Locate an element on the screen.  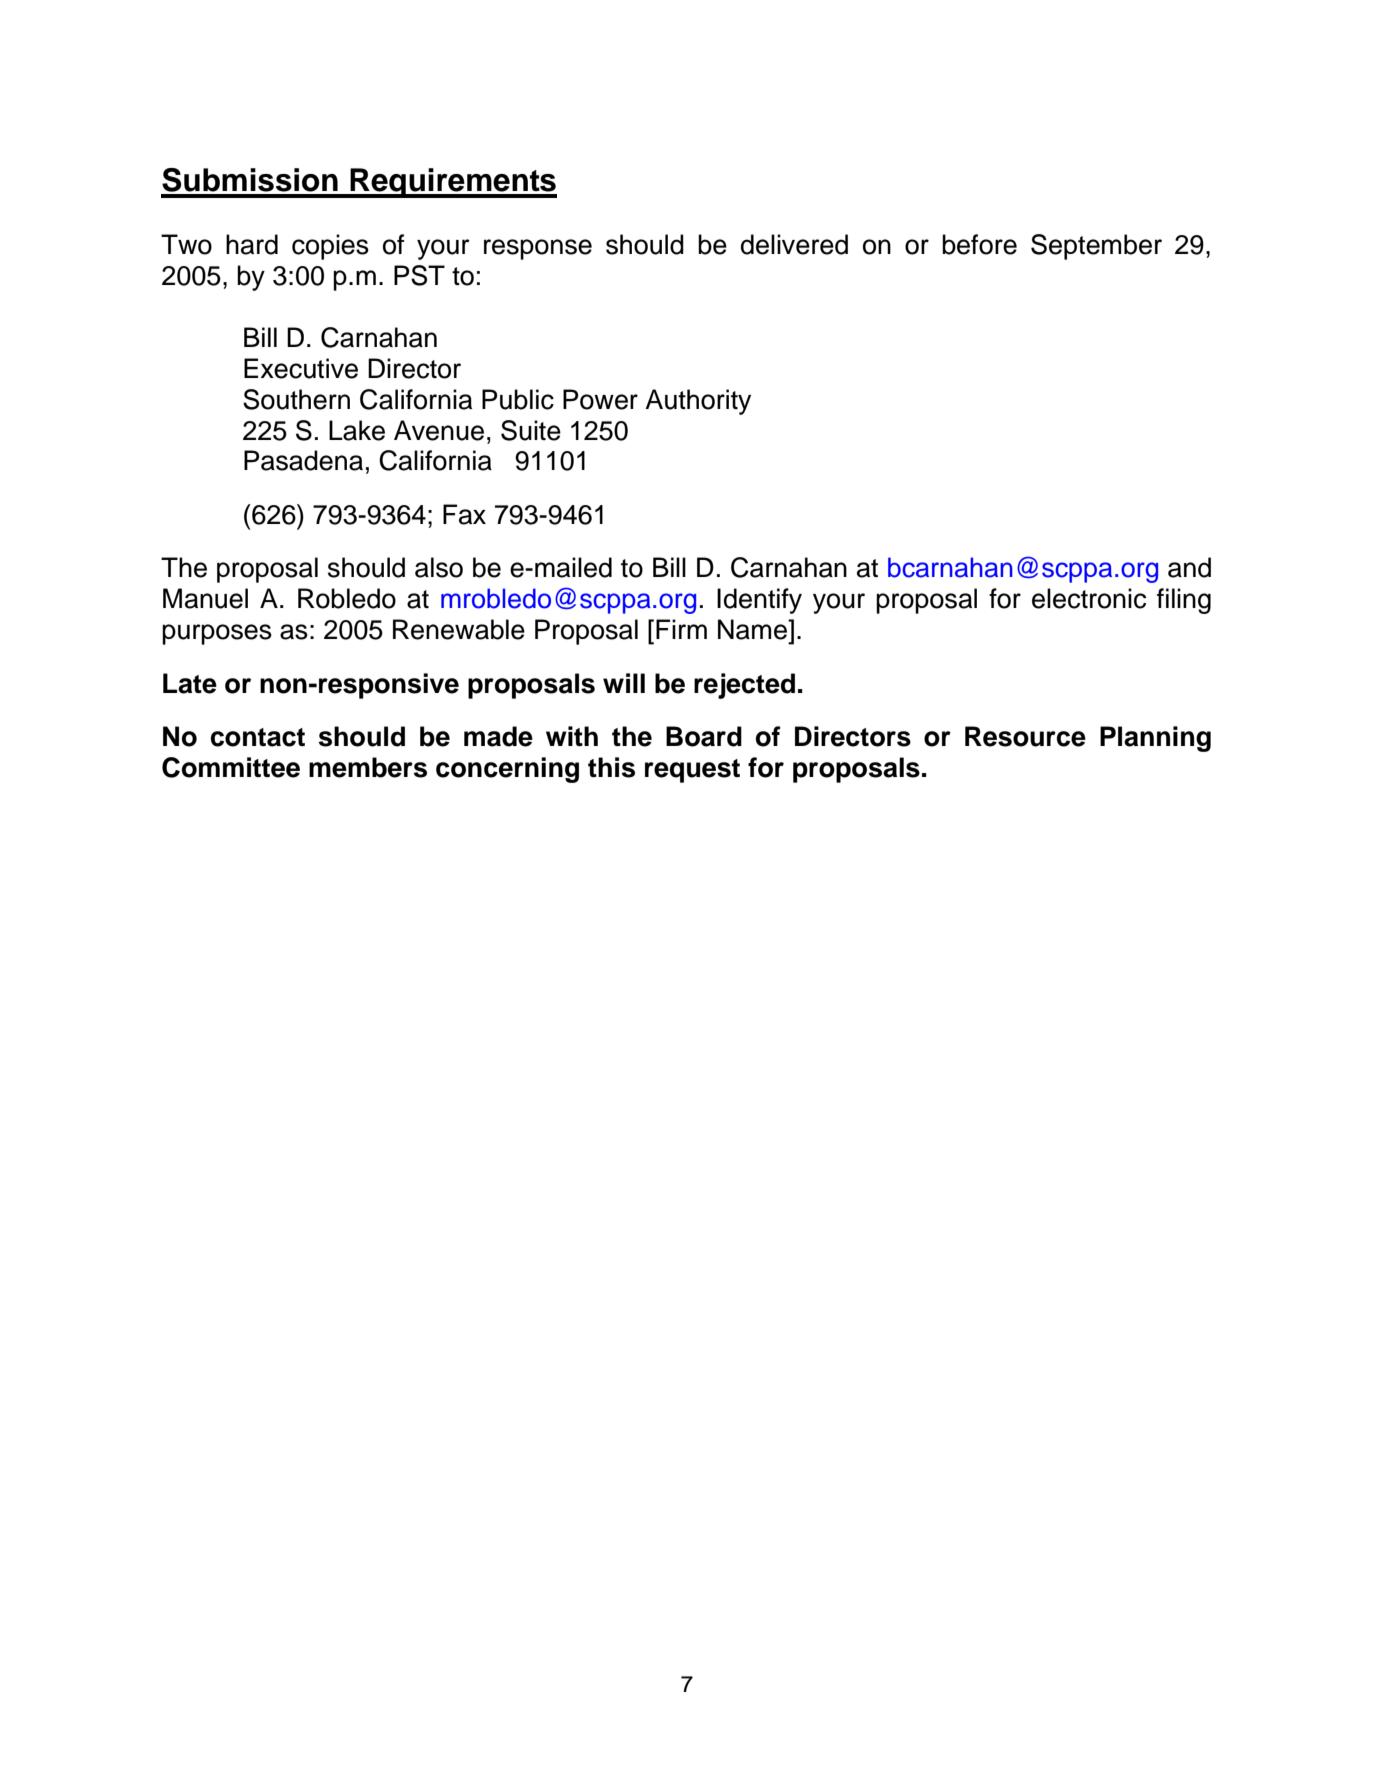
PST is located at coordinates (419, 275).
